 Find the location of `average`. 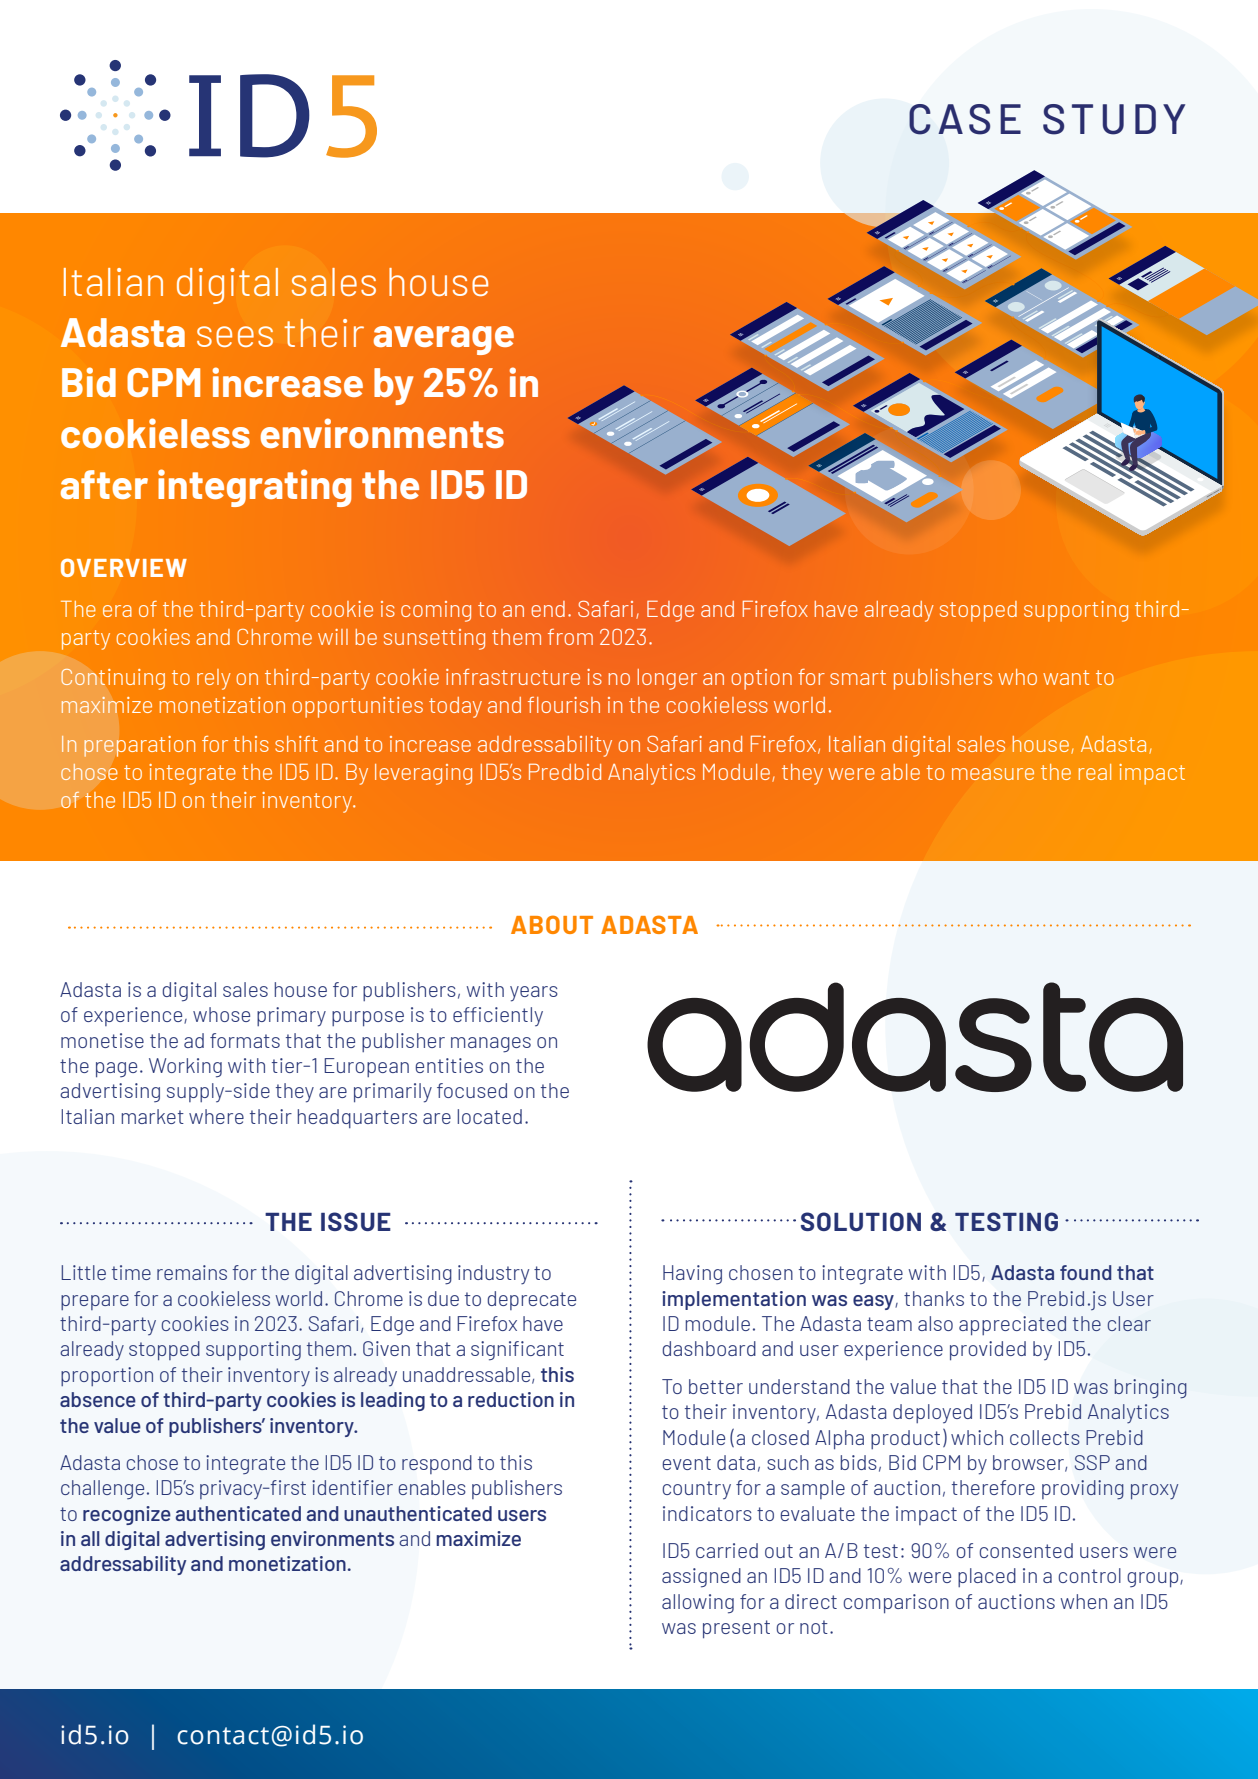

average is located at coordinates (444, 340).
